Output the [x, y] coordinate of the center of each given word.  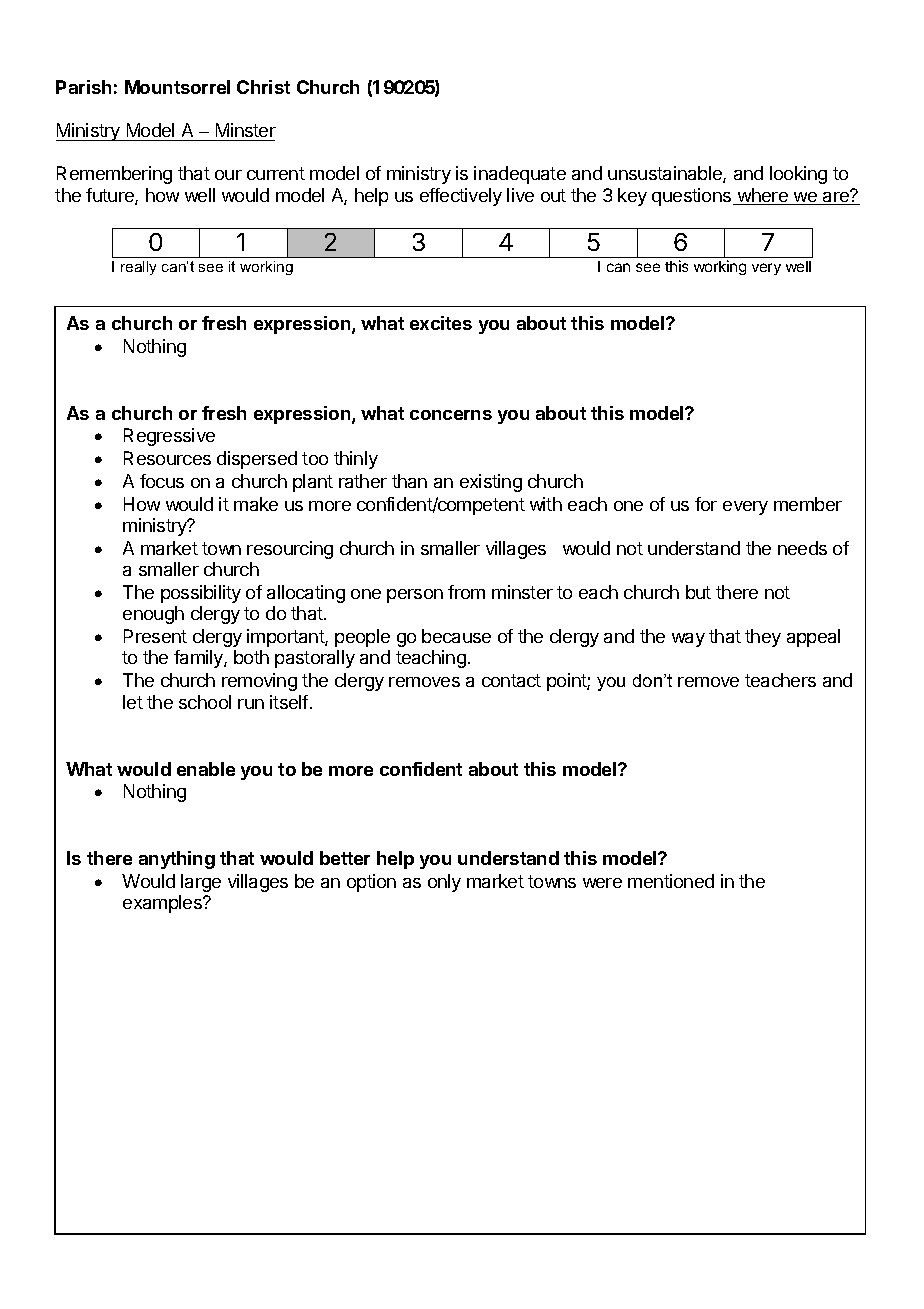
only [444, 883]
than [409, 481]
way [688, 640]
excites [441, 323]
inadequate [520, 175]
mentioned [671, 881]
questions [693, 197]
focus [162, 481]
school [205, 702]
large [201, 883]
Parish [83, 87]
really [138, 268]
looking [798, 175]
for [706, 504]
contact [511, 680]
